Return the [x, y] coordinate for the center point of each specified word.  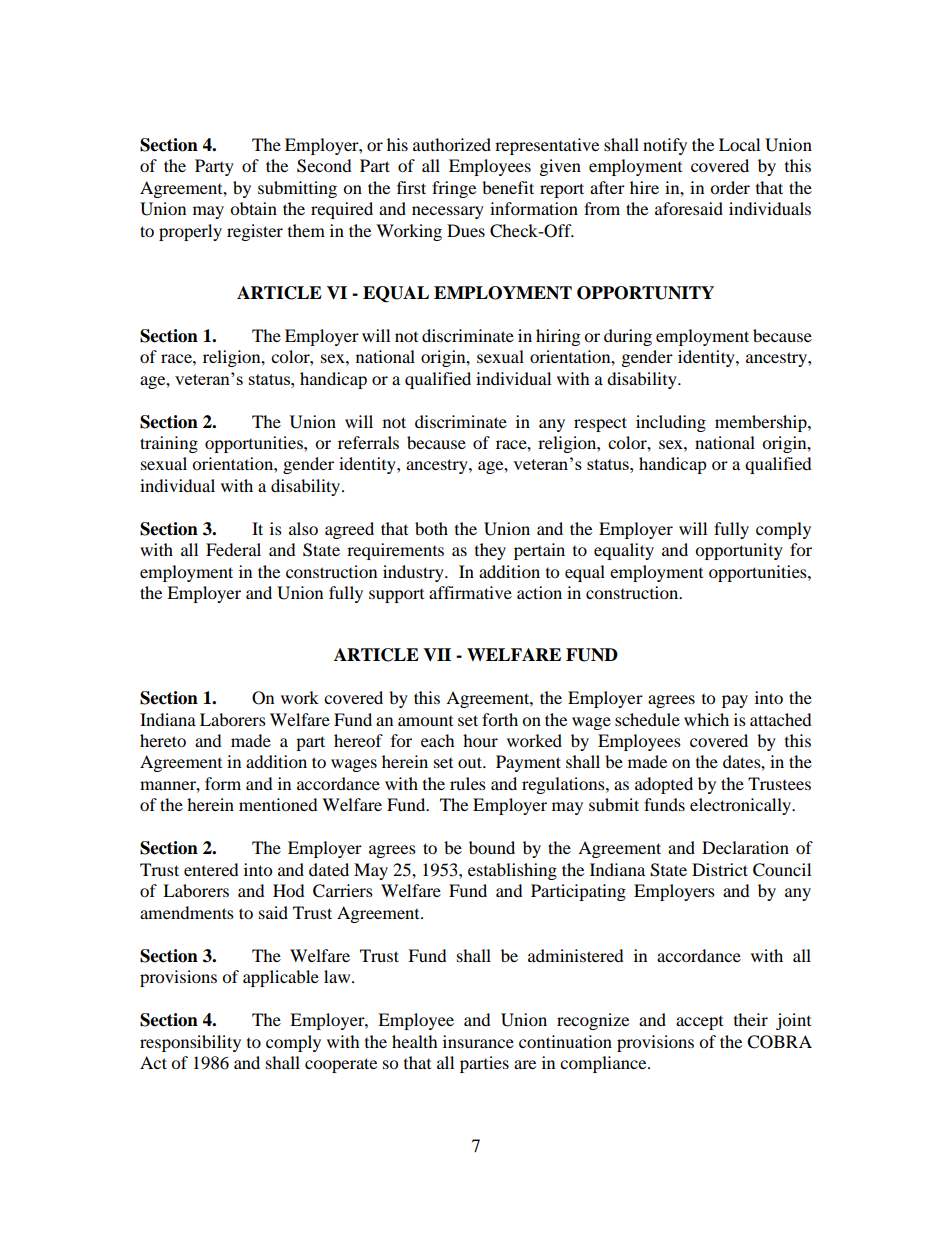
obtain [253, 208]
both [431, 528]
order [730, 187]
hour [480, 740]
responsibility [190, 1043]
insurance [478, 1041]
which [706, 719]
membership [762, 423]
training [169, 444]
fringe [454, 189]
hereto [163, 740]
